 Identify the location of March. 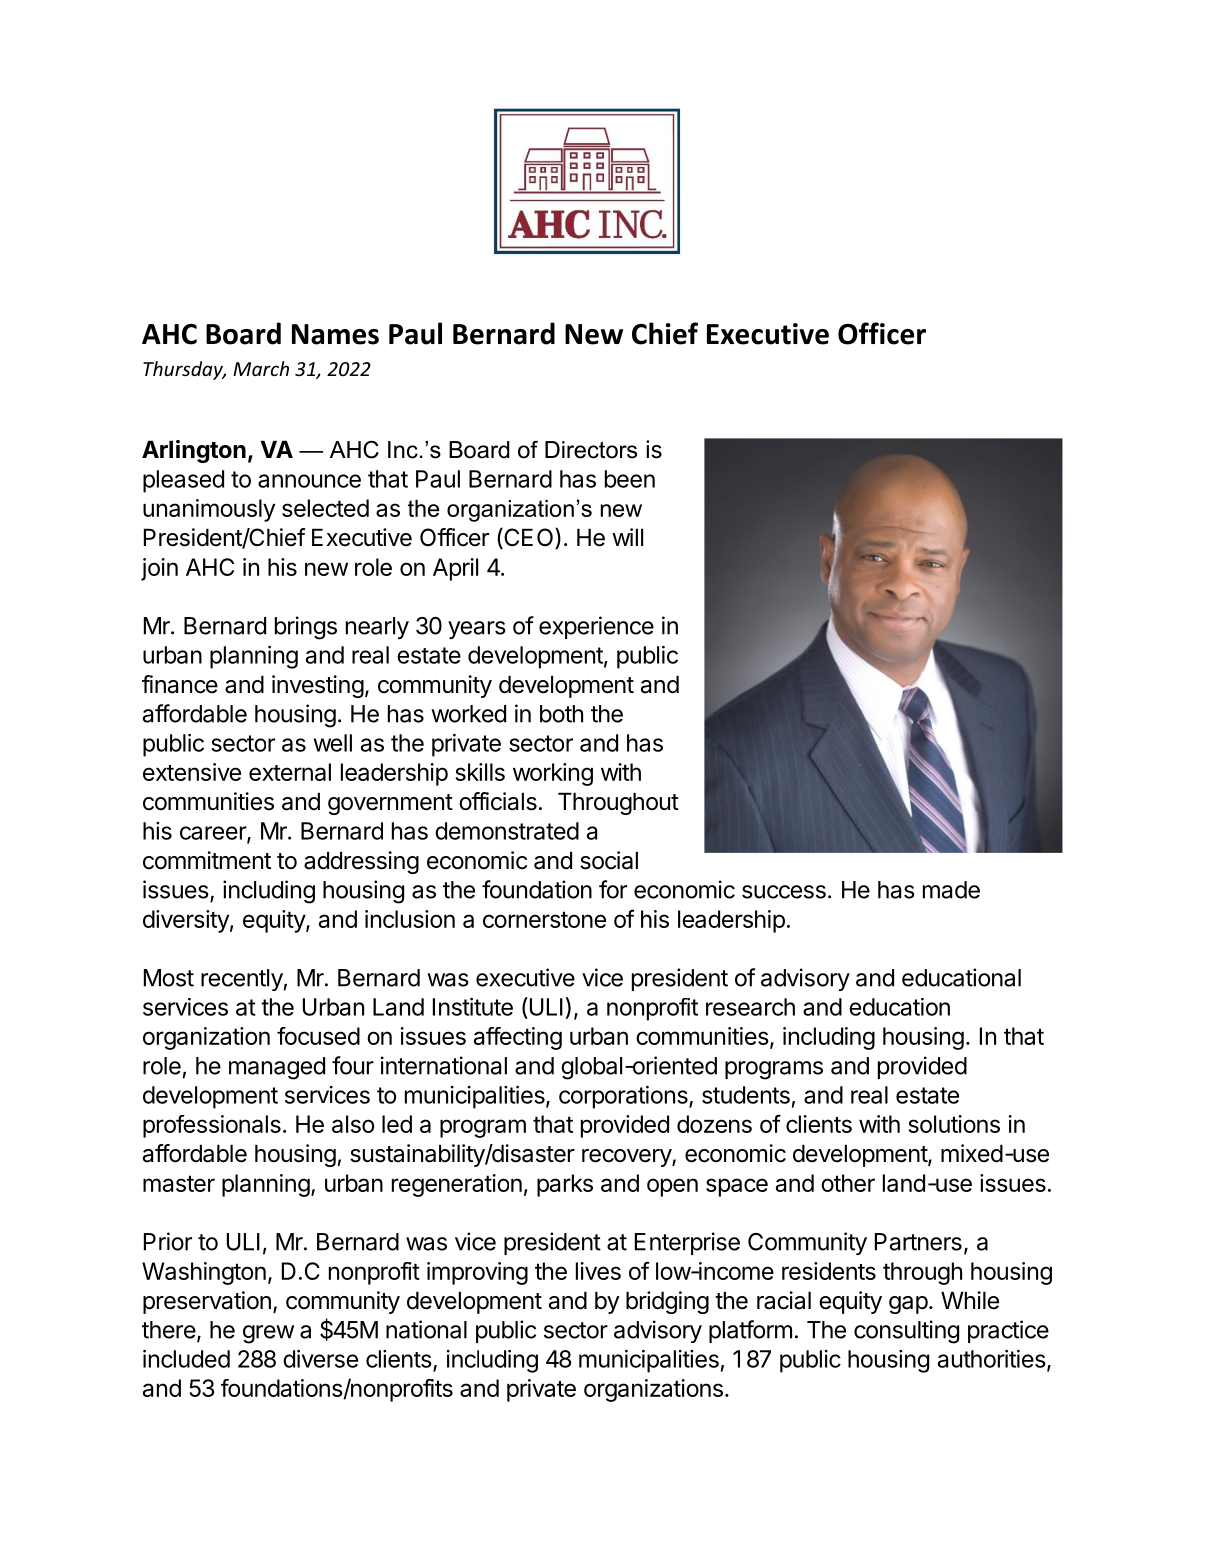
(261, 368).
